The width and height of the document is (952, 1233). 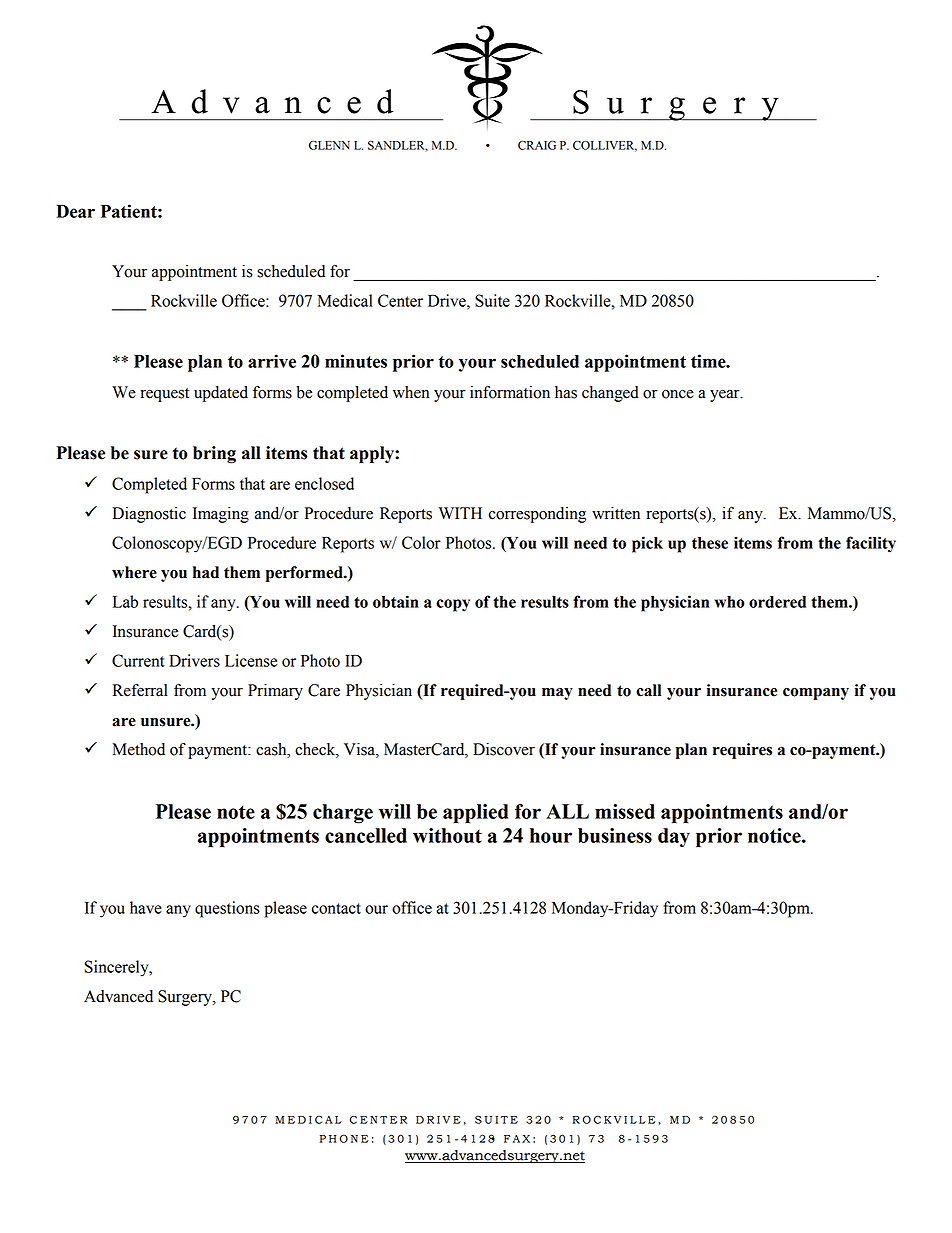 What do you see at coordinates (75, 211) in the document?
I see `Dear` at bounding box center [75, 211].
